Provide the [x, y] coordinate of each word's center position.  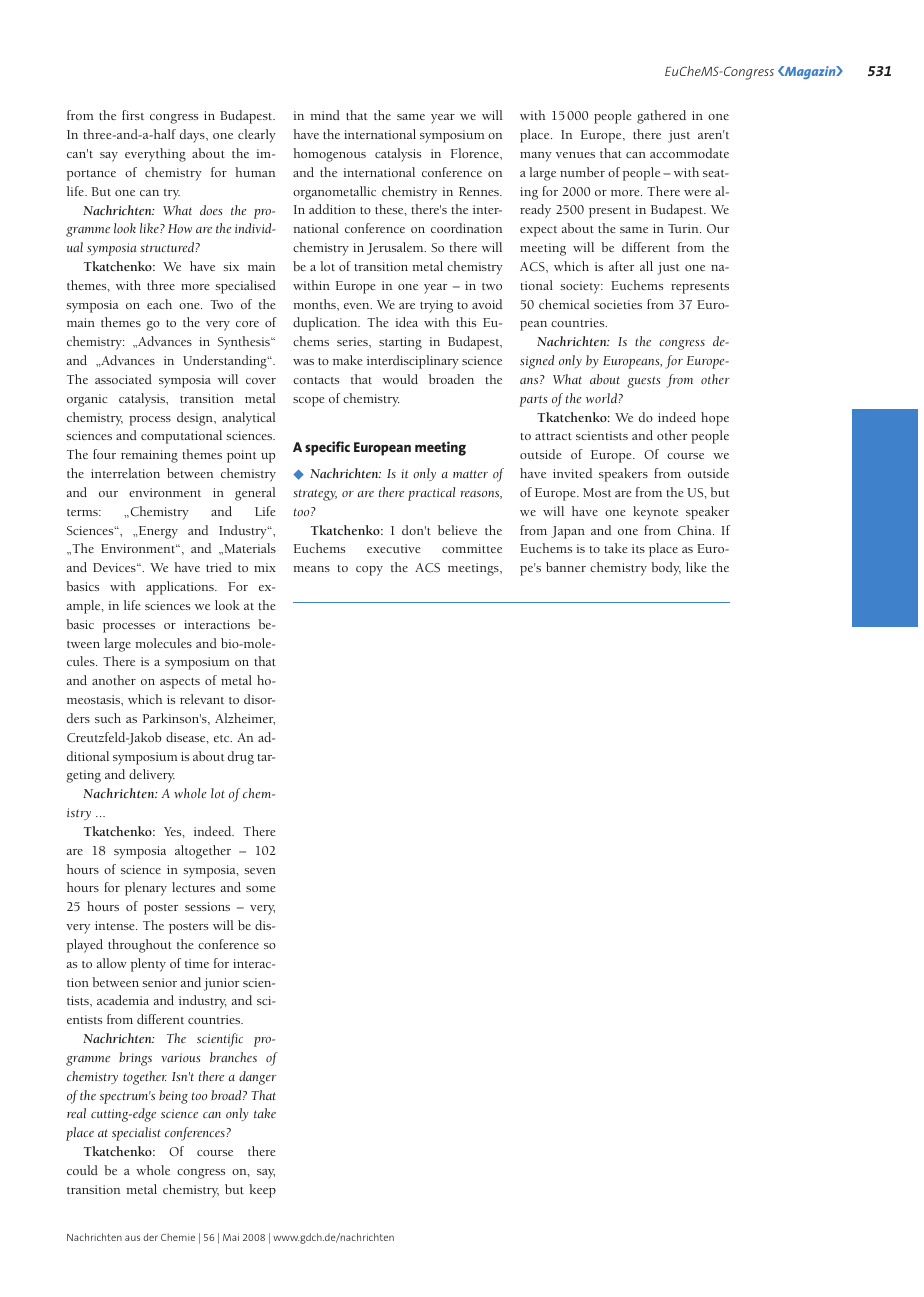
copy [369, 571]
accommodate [689, 153]
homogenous [329, 155]
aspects [180, 683]
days [193, 136]
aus [132, 1238]
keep [262, 1191]
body [666, 569]
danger [257, 1078]
